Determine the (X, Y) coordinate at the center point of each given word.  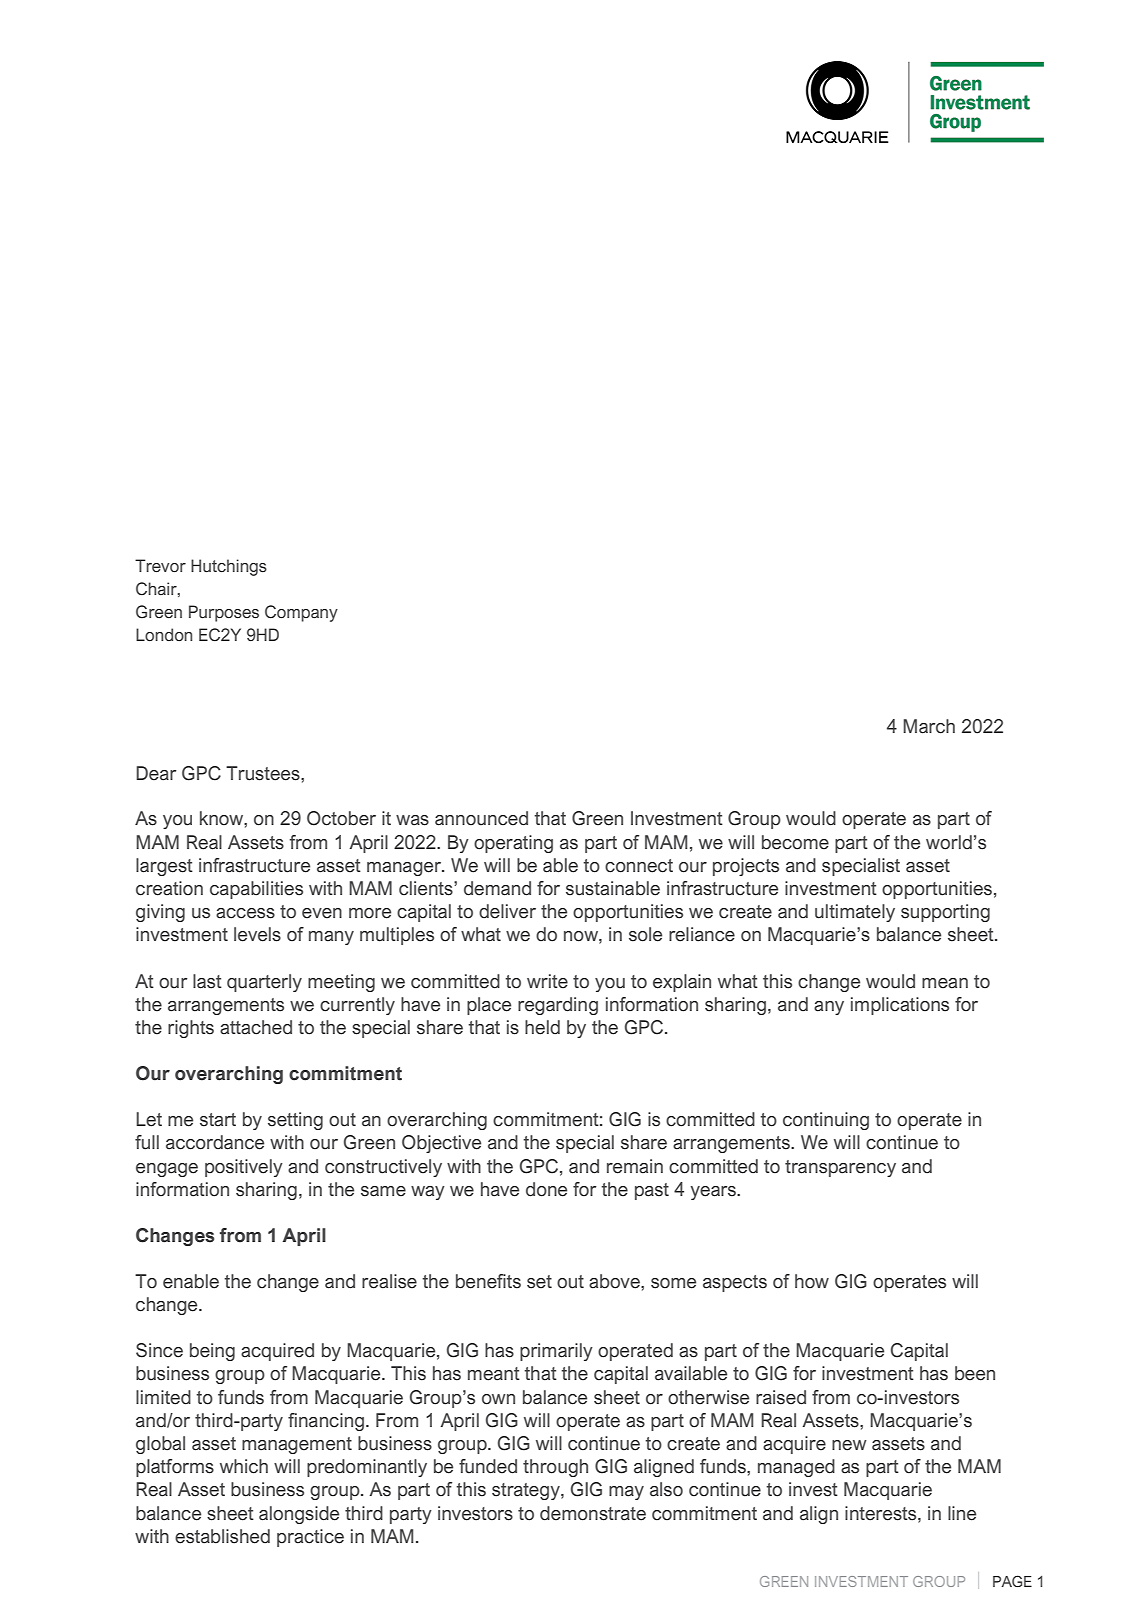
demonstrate (593, 1513)
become (795, 842)
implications (900, 1006)
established (222, 1536)
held (542, 1027)
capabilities (256, 890)
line (962, 1513)
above (615, 1281)
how (812, 1281)
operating (513, 844)
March (929, 726)
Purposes (224, 613)
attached (256, 1027)
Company (301, 613)
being (212, 1352)
